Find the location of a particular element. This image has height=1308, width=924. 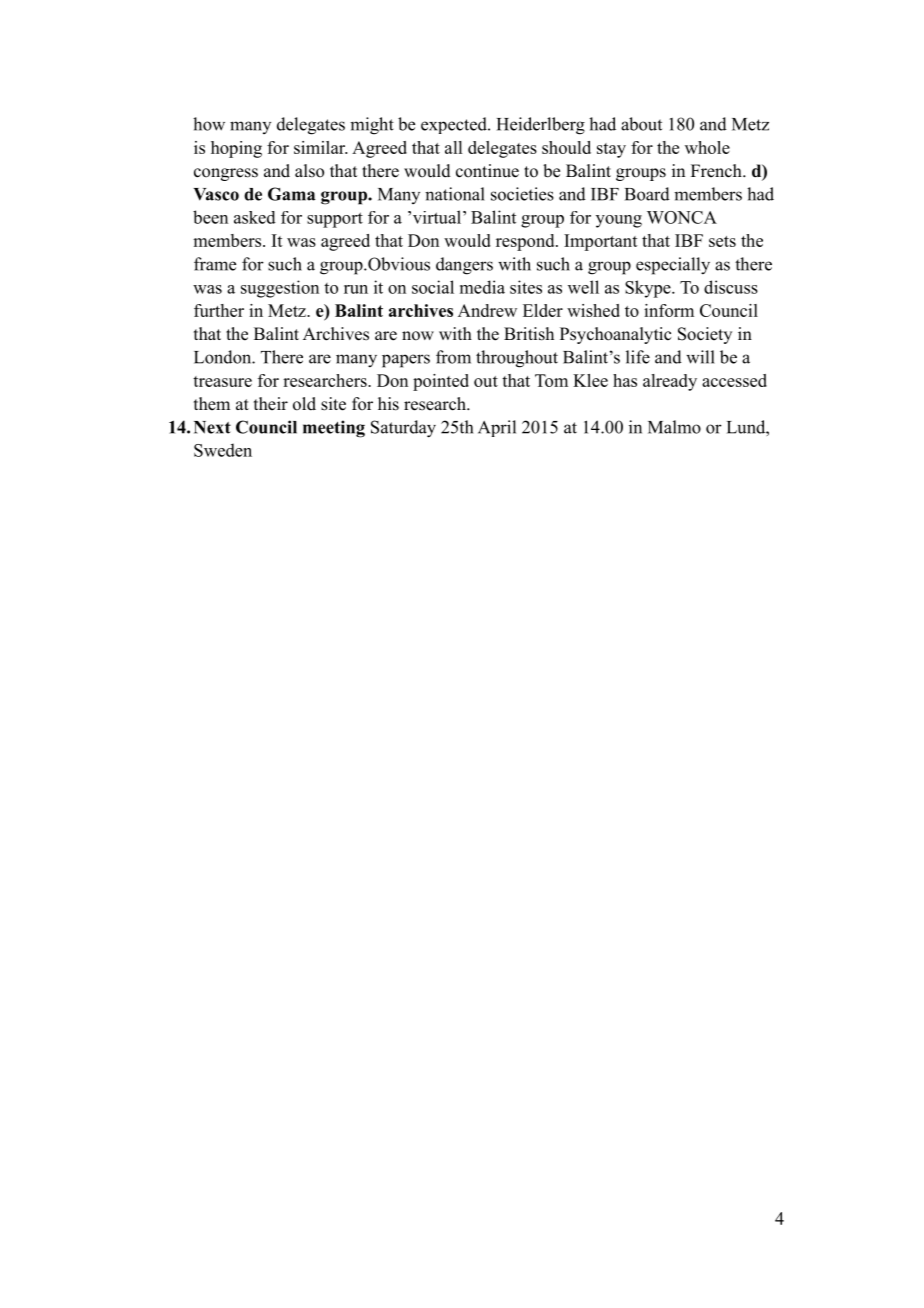

hoping is located at coordinates (236, 149).
